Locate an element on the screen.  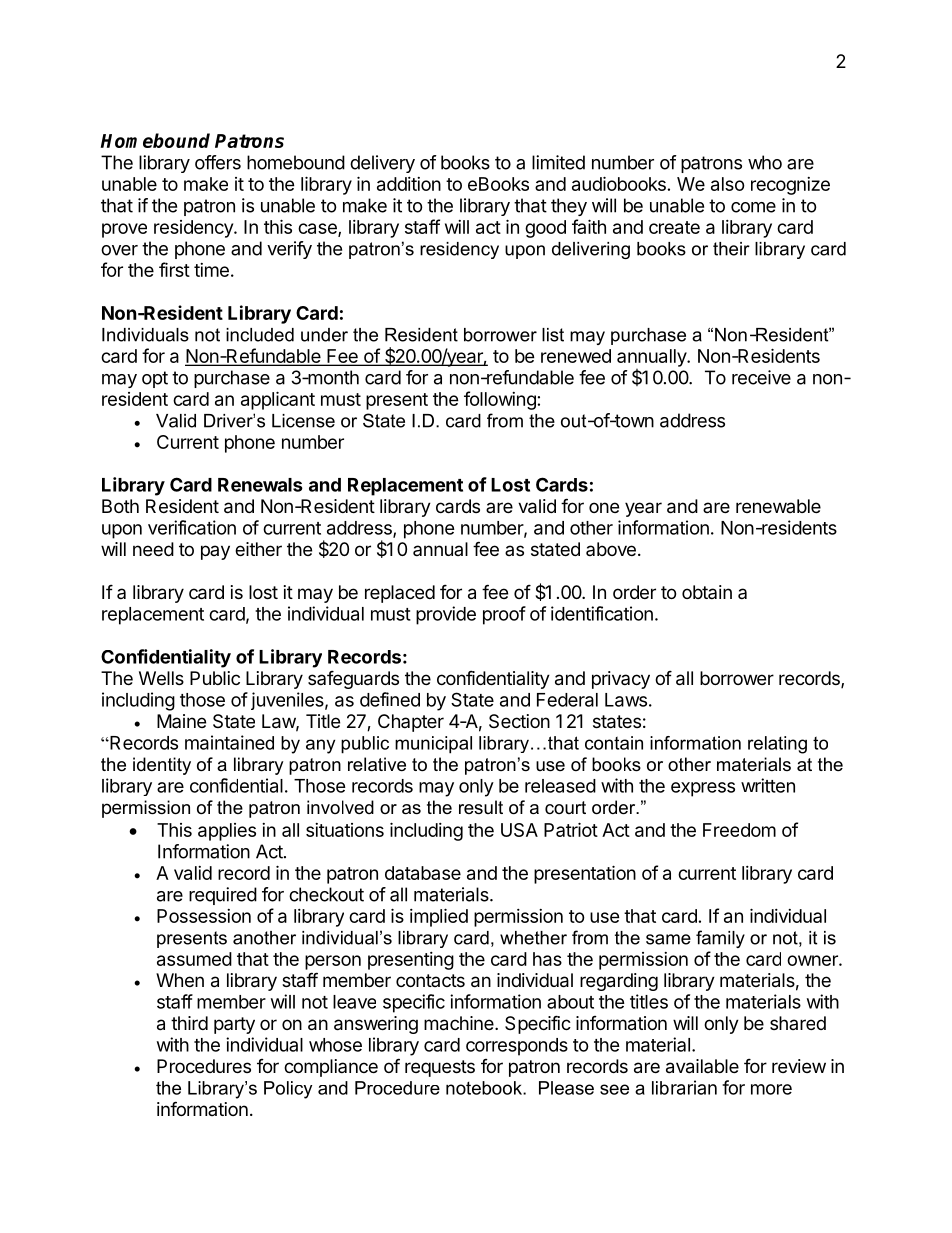
Wells is located at coordinates (161, 678).
